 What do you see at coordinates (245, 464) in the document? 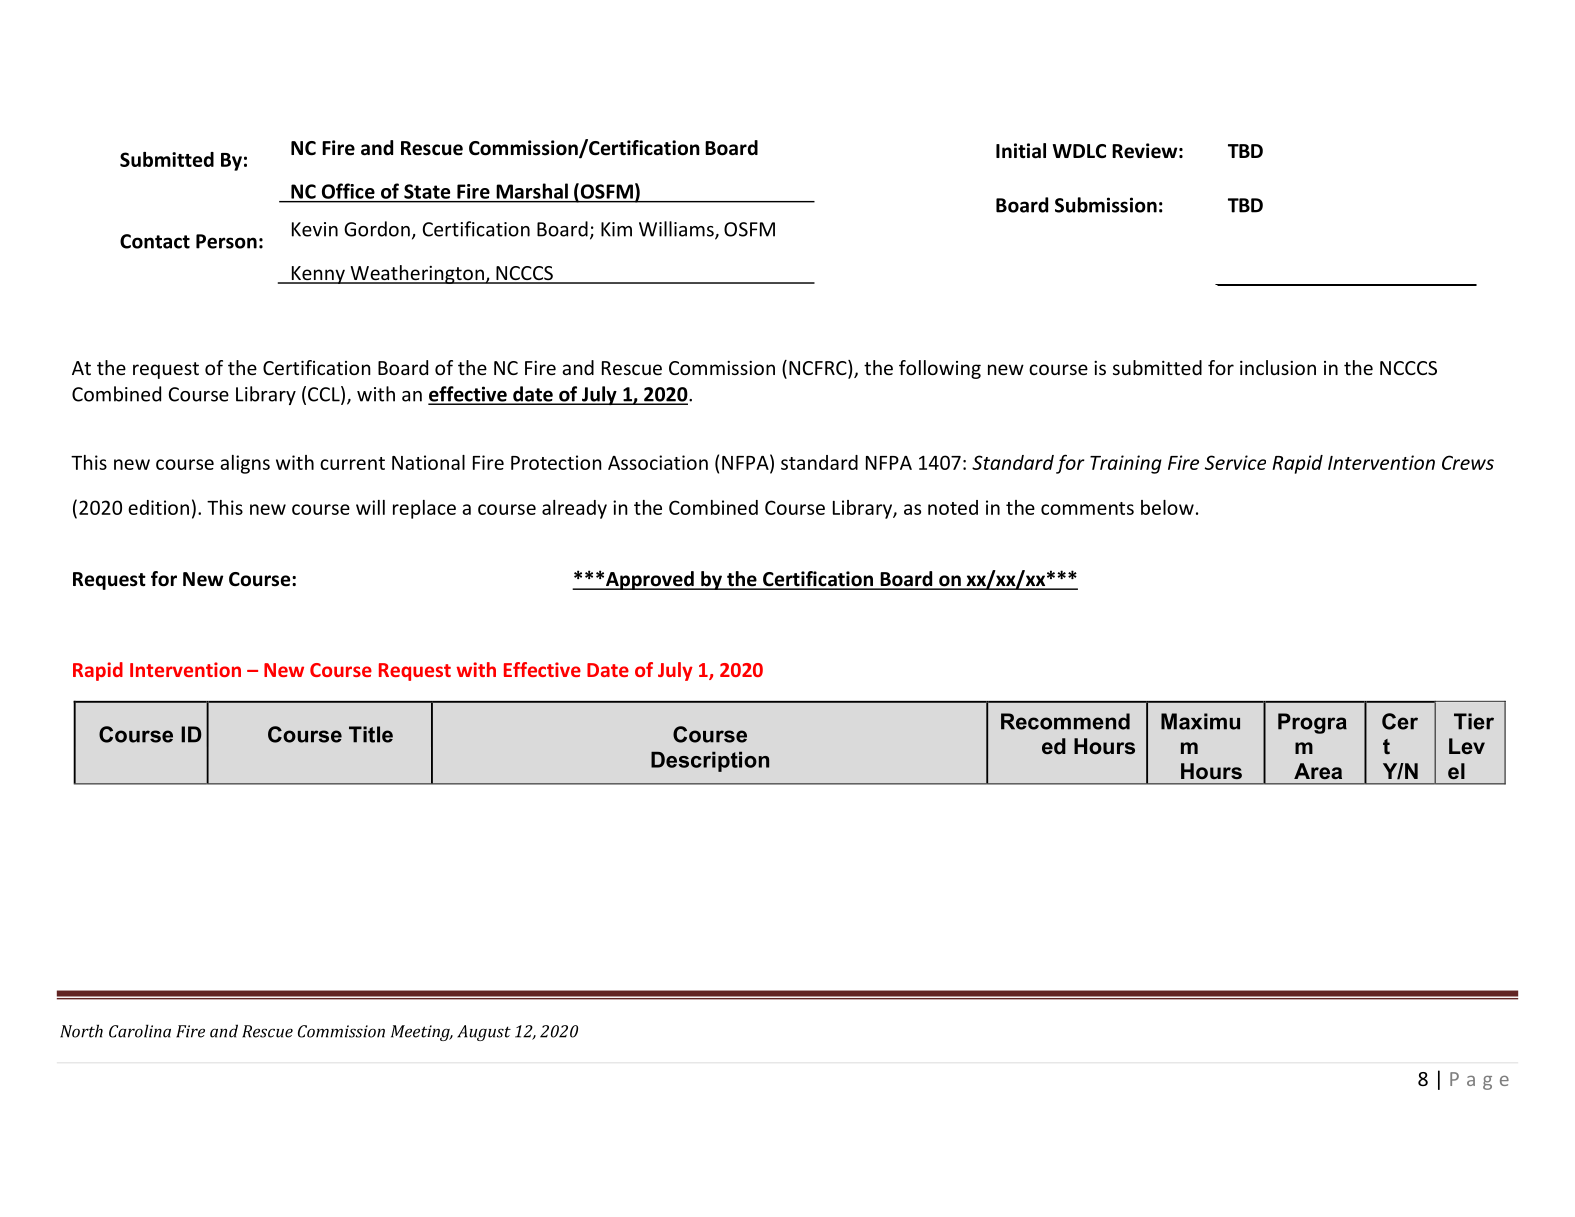
I see `aligns` at bounding box center [245, 464].
